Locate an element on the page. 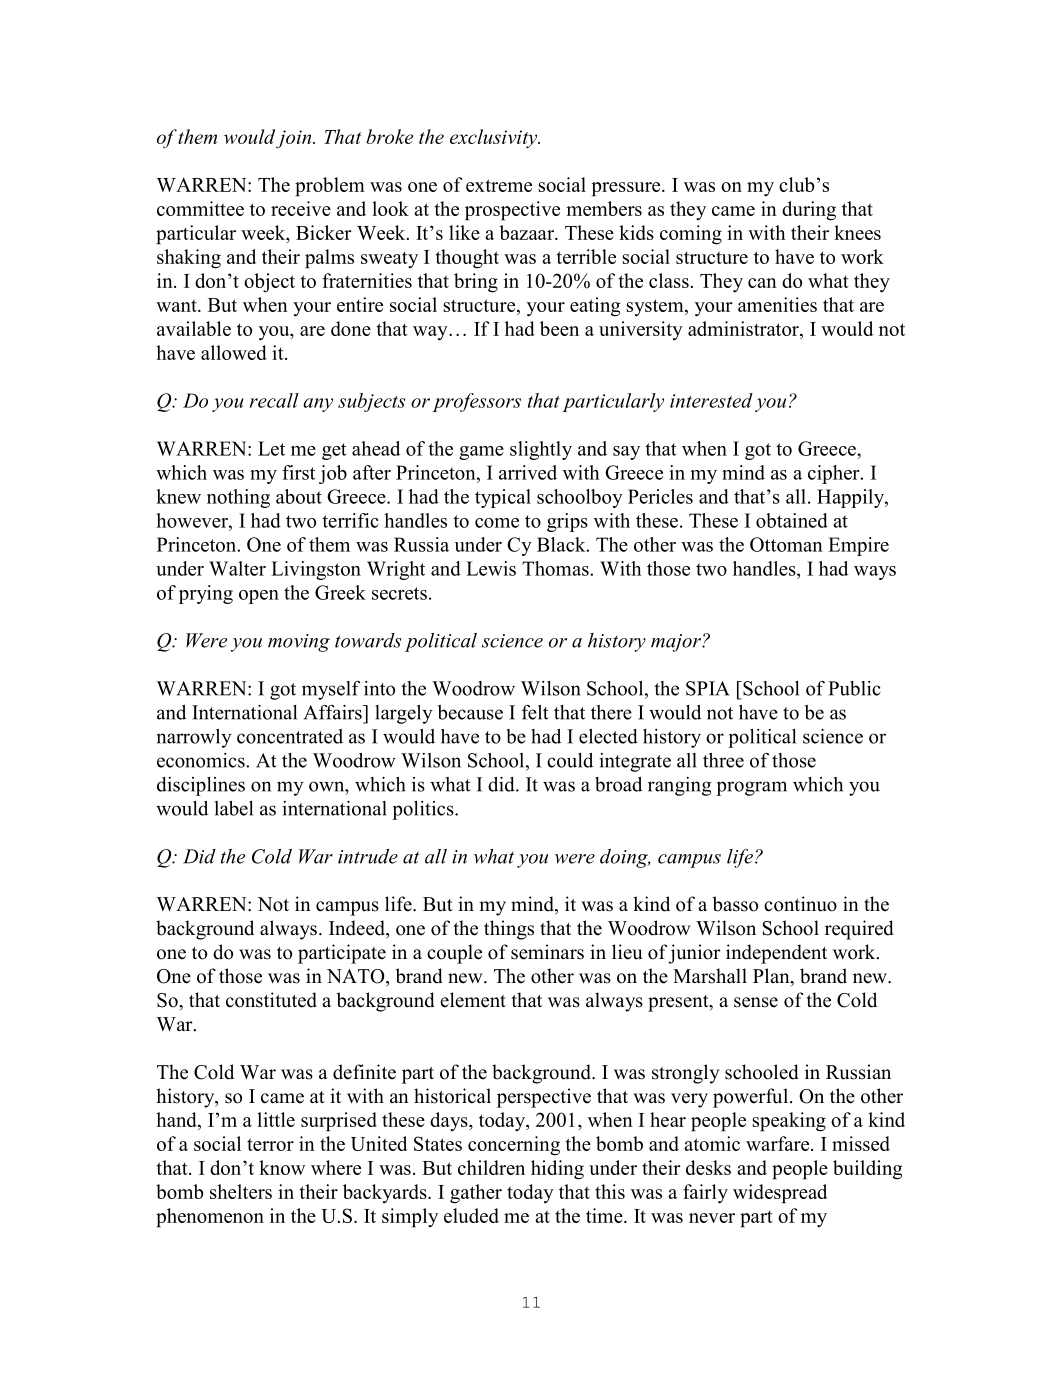 The width and height of the image is (1063, 1376). children is located at coordinates (491, 1167).
